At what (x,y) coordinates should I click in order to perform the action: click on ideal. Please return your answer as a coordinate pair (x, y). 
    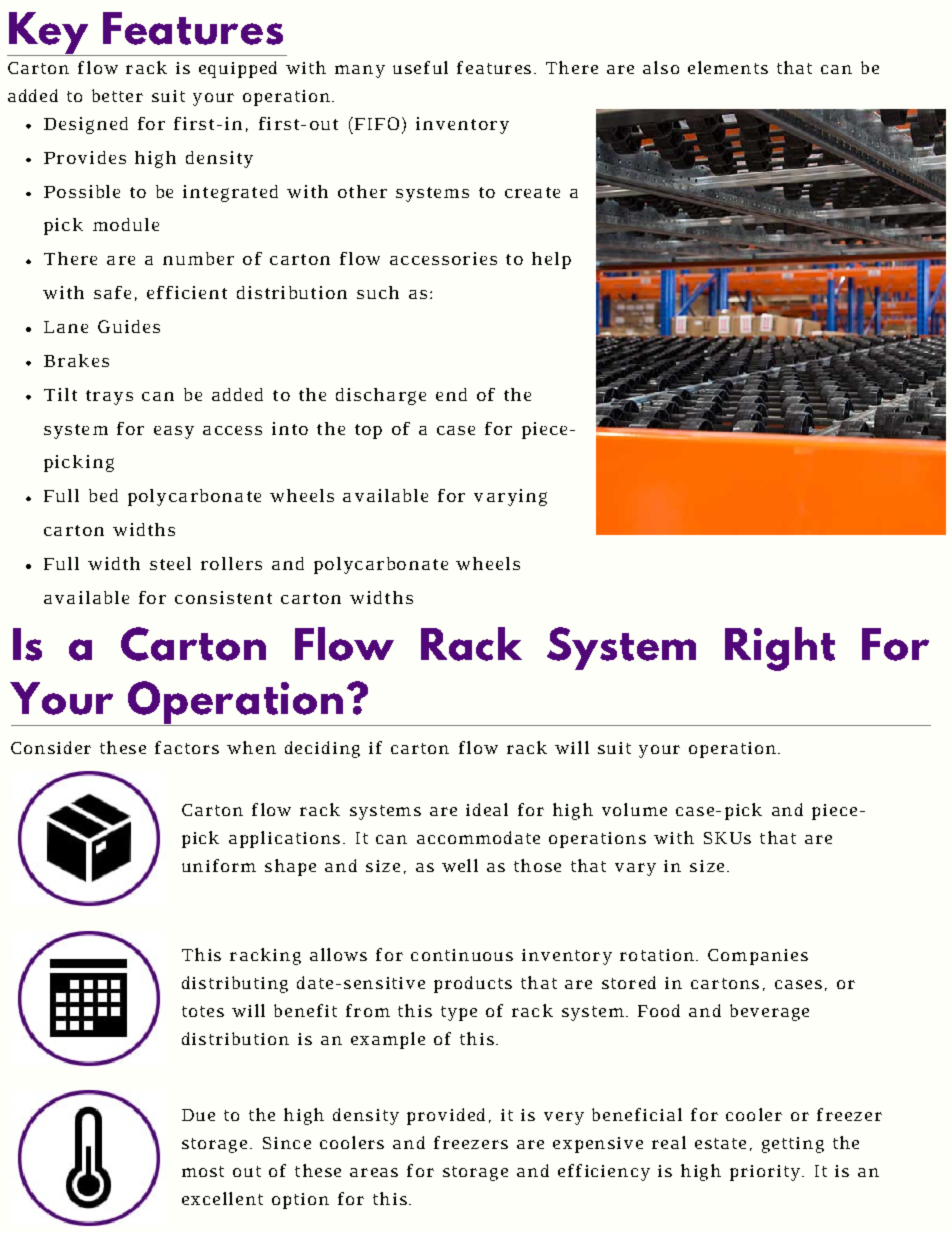
    Looking at the image, I should click on (487, 809).
